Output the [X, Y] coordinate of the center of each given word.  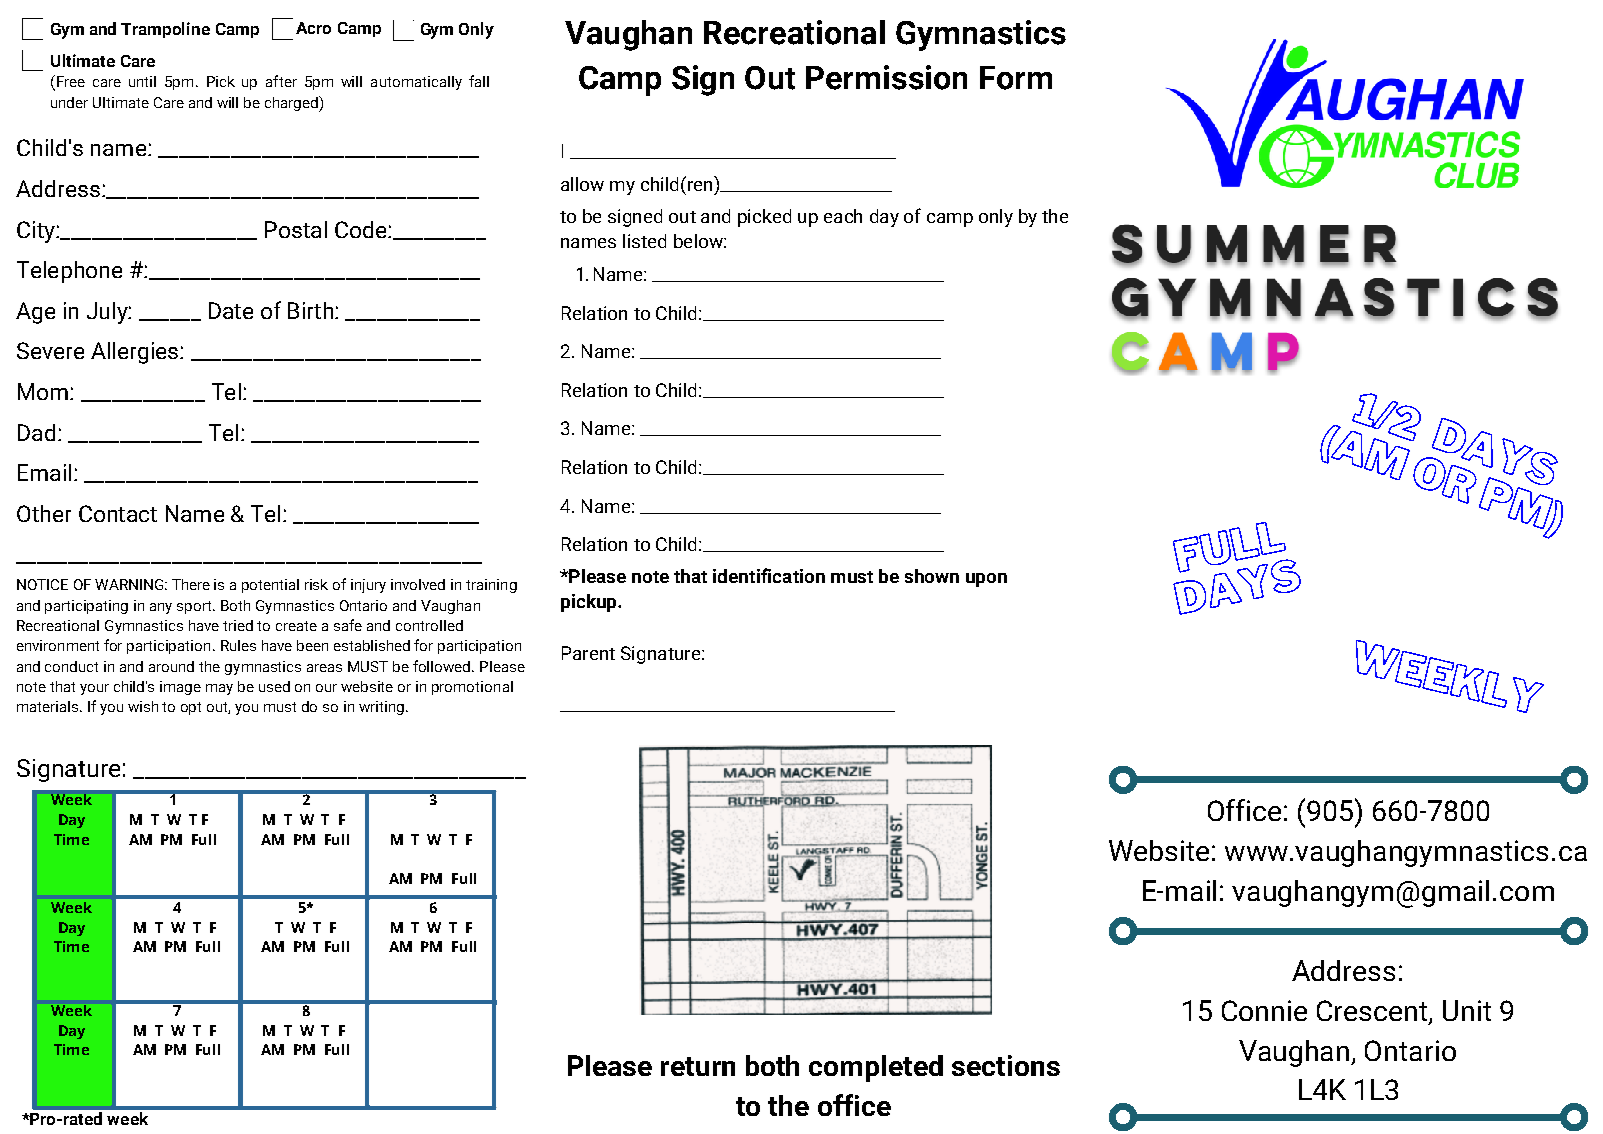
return [698, 1066]
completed [876, 1068]
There [191, 584]
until [142, 81]
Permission [886, 77]
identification [769, 575]
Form [1016, 78]
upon [986, 580]
